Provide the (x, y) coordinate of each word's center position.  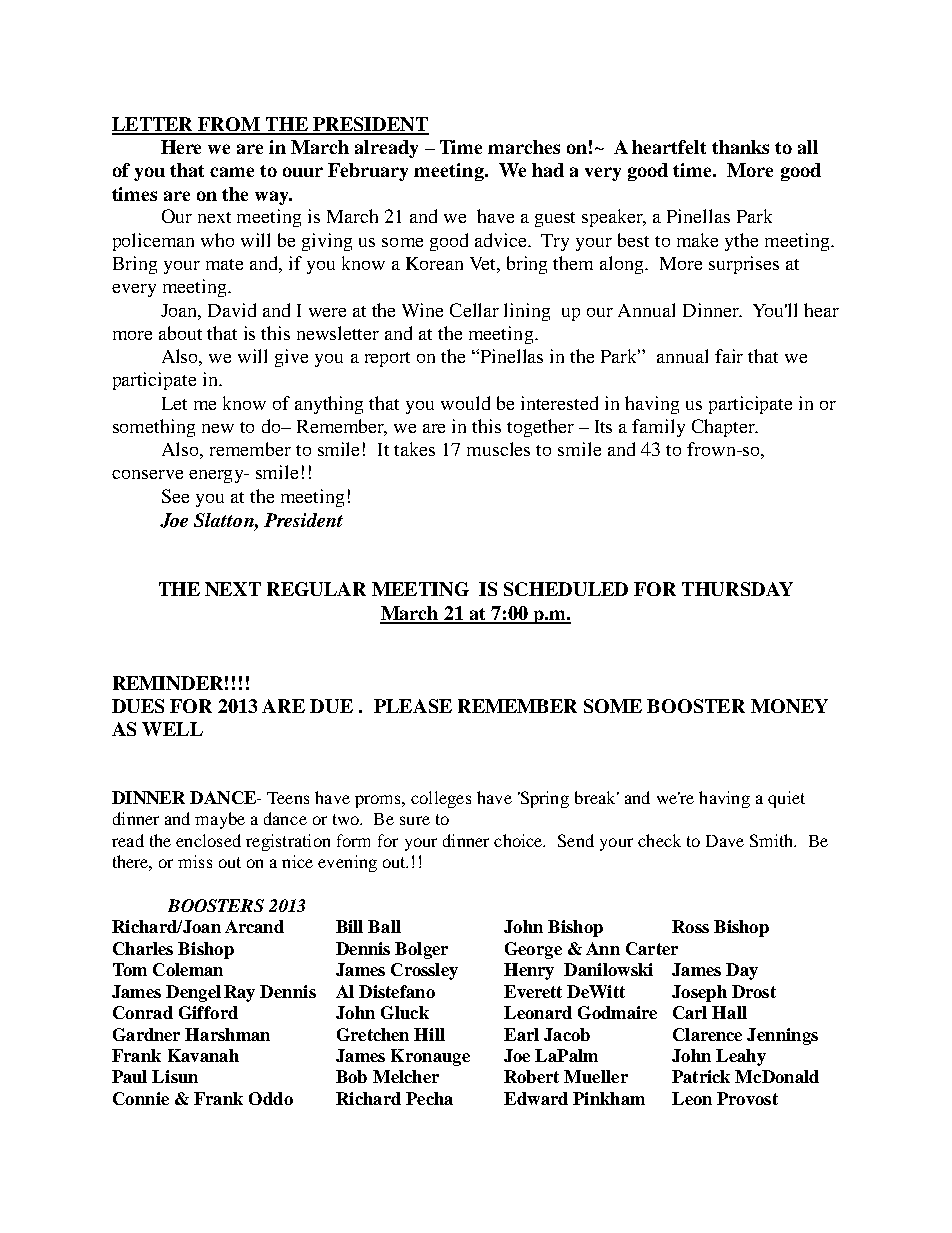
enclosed (208, 840)
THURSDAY (737, 589)
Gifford (208, 1012)
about (180, 333)
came (232, 172)
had (548, 170)
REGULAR (316, 589)
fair (729, 356)
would (465, 403)
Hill (429, 1034)
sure (415, 820)
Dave (725, 841)
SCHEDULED (566, 589)
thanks (740, 147)
